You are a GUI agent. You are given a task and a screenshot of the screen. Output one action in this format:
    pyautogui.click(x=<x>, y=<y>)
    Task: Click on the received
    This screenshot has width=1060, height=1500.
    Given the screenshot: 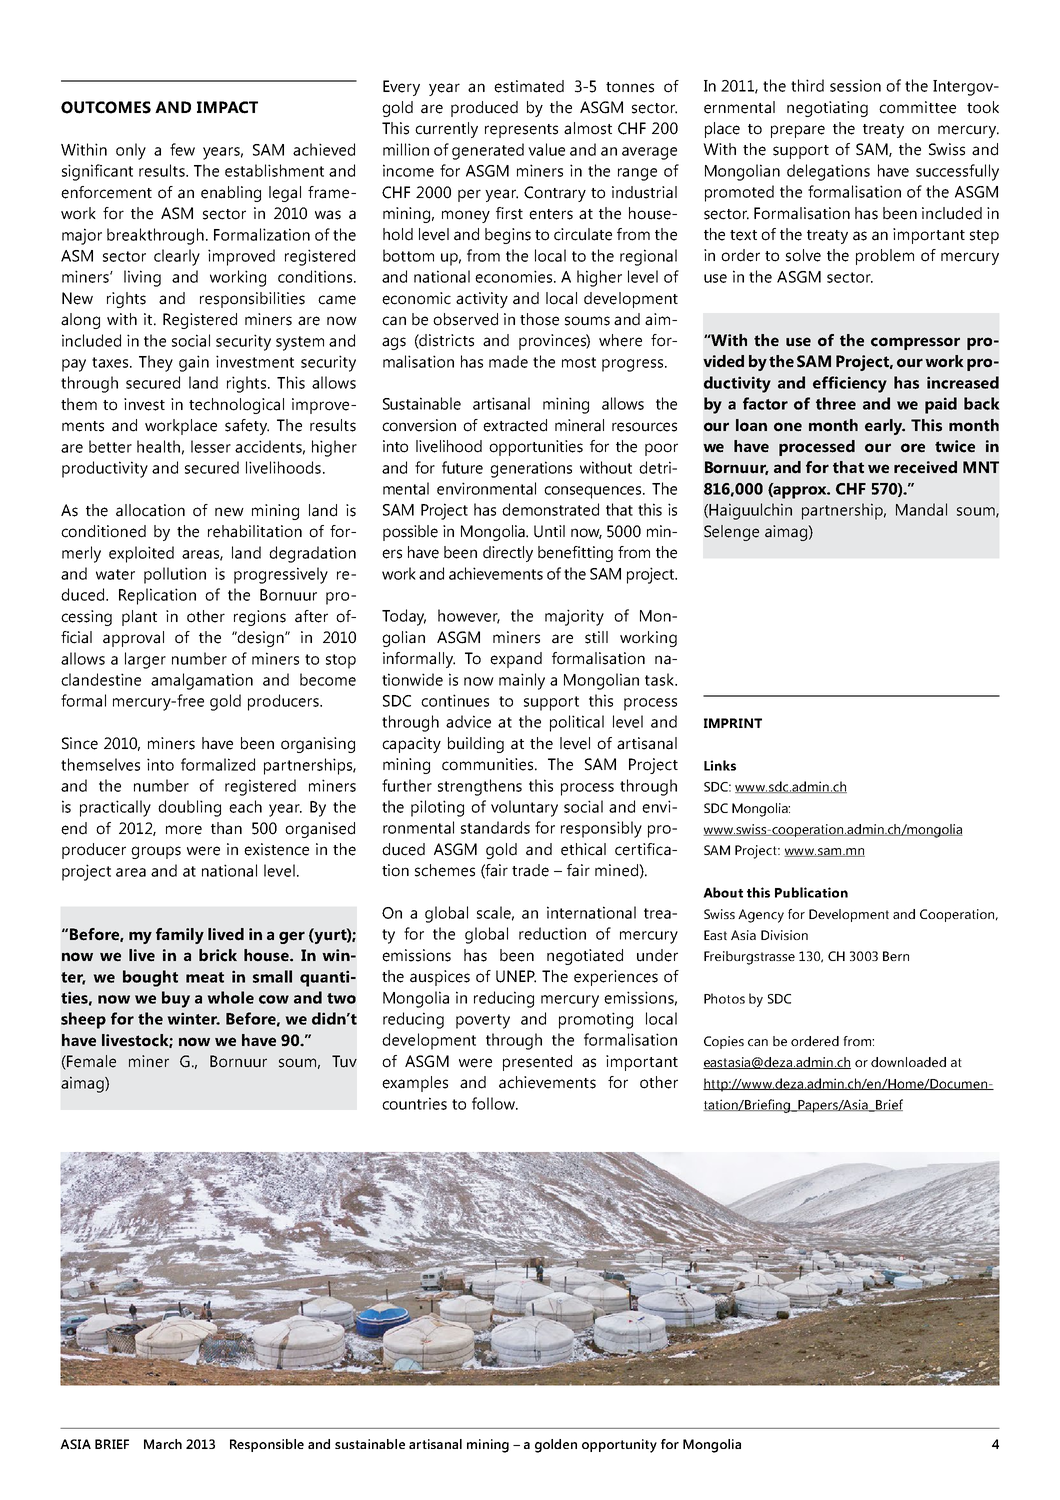 What is the action you would take?
    pyautogui.click(x=925, y=467)
